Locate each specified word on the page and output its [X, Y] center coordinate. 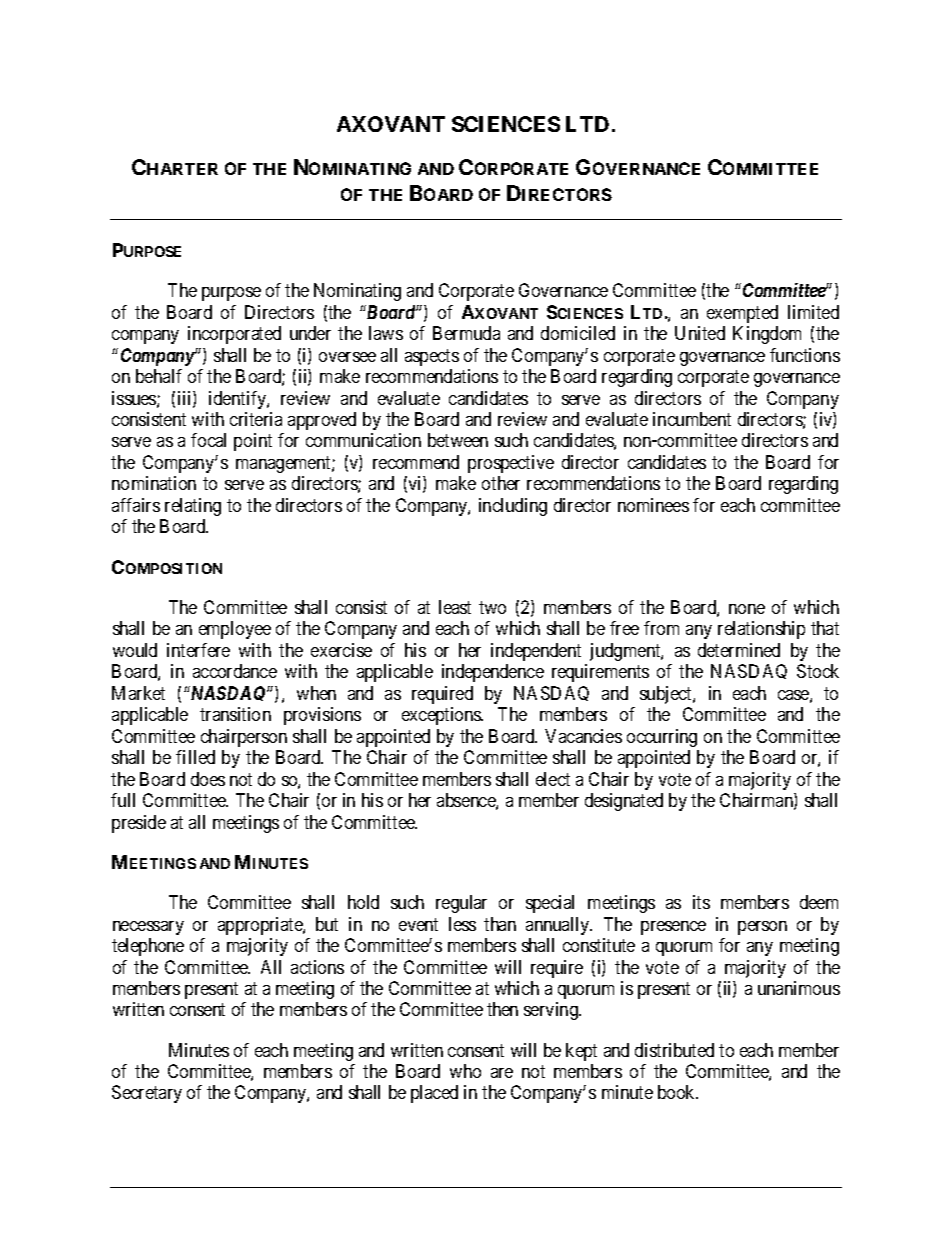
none [747, 609]
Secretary [147, 1094]
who [465, 1071]
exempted [742, 314]
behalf [159, 376]
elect [553, 779]
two [492, 607]
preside [139, 824]
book [678, 1092]
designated [624, 802]
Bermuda [466, 333]
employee [235, 630]
